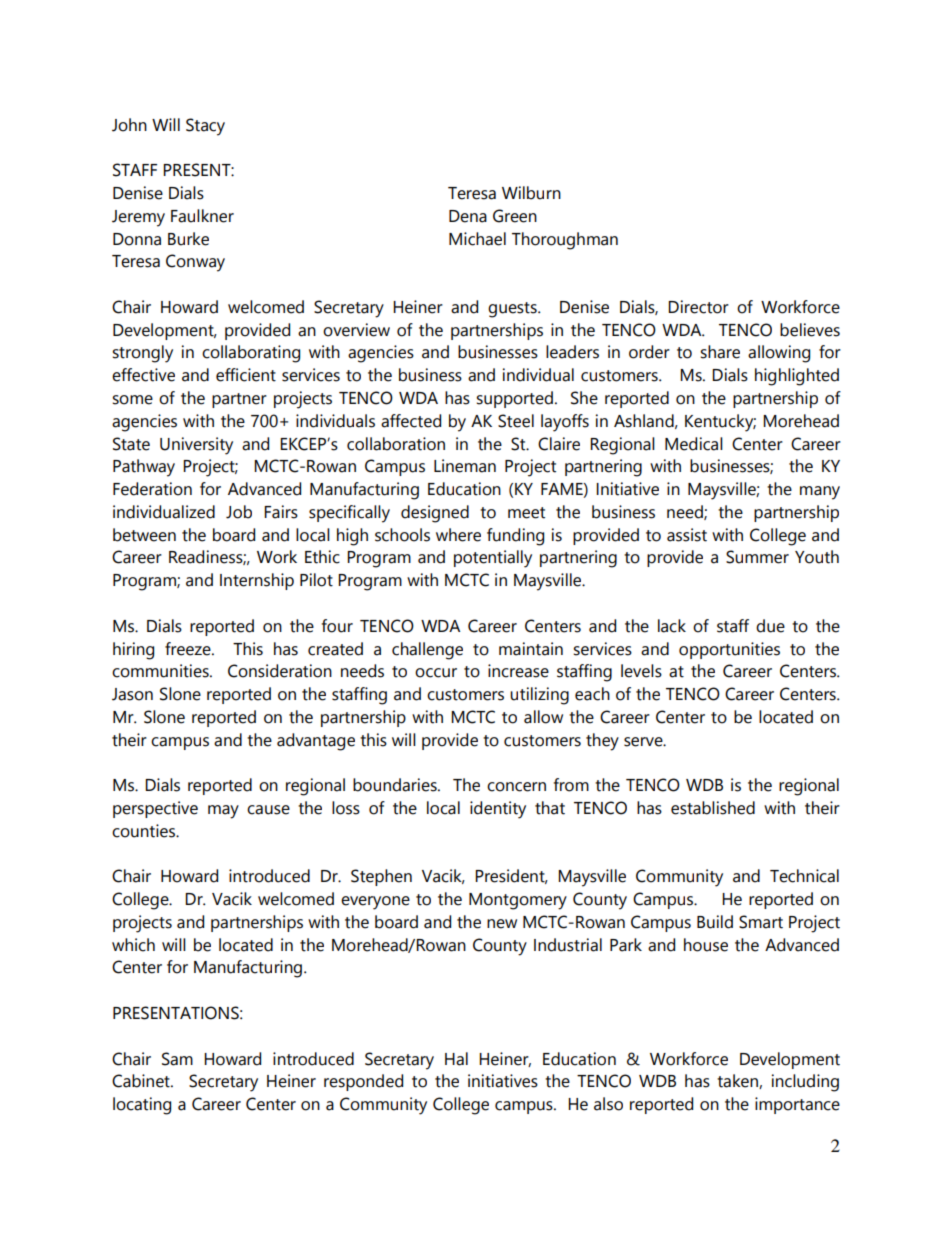  Describe the element at coordinates (177, 1059) in the screenshot. I see `Sam` at that location.
